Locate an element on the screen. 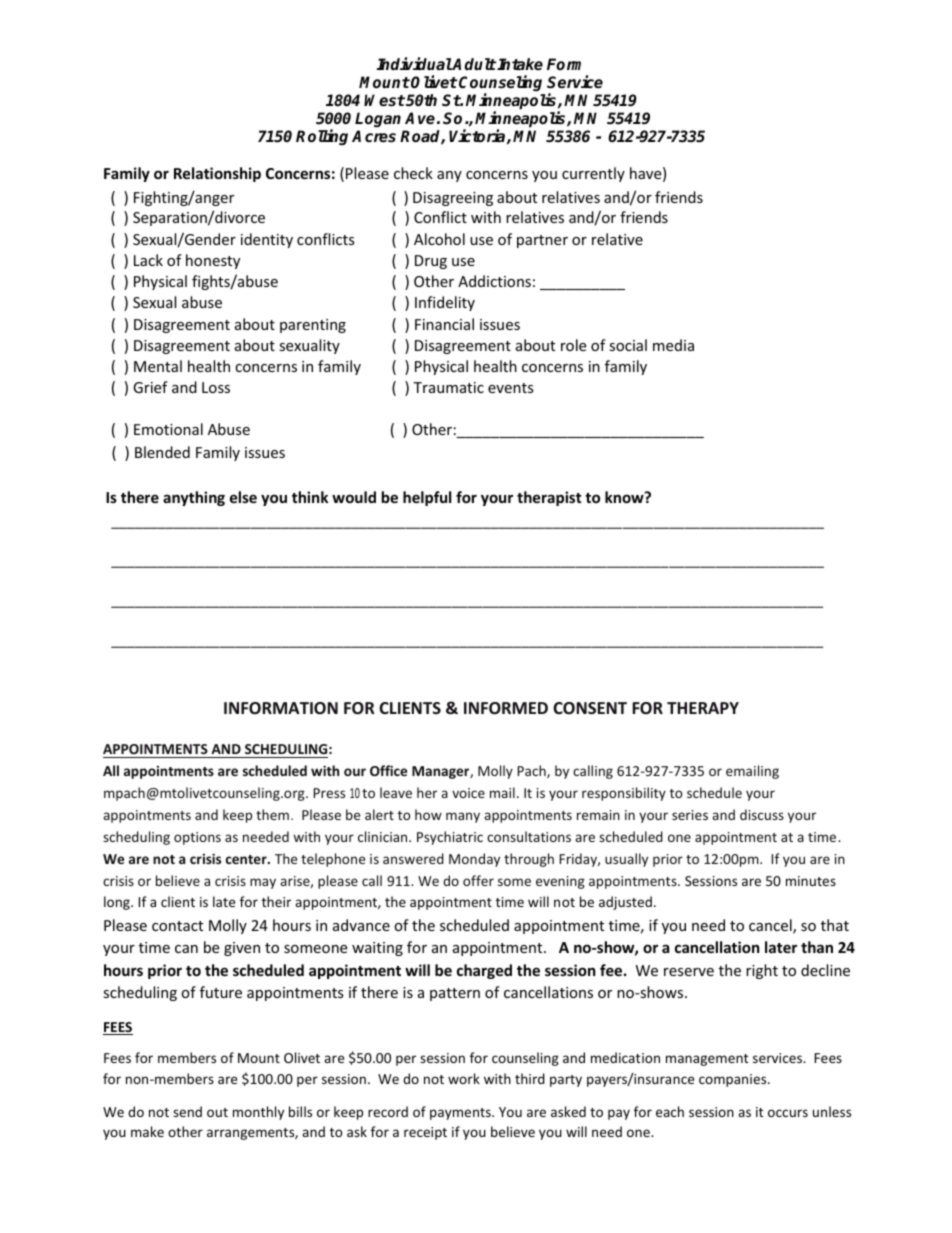  media is located at coordinates (673, 345).
